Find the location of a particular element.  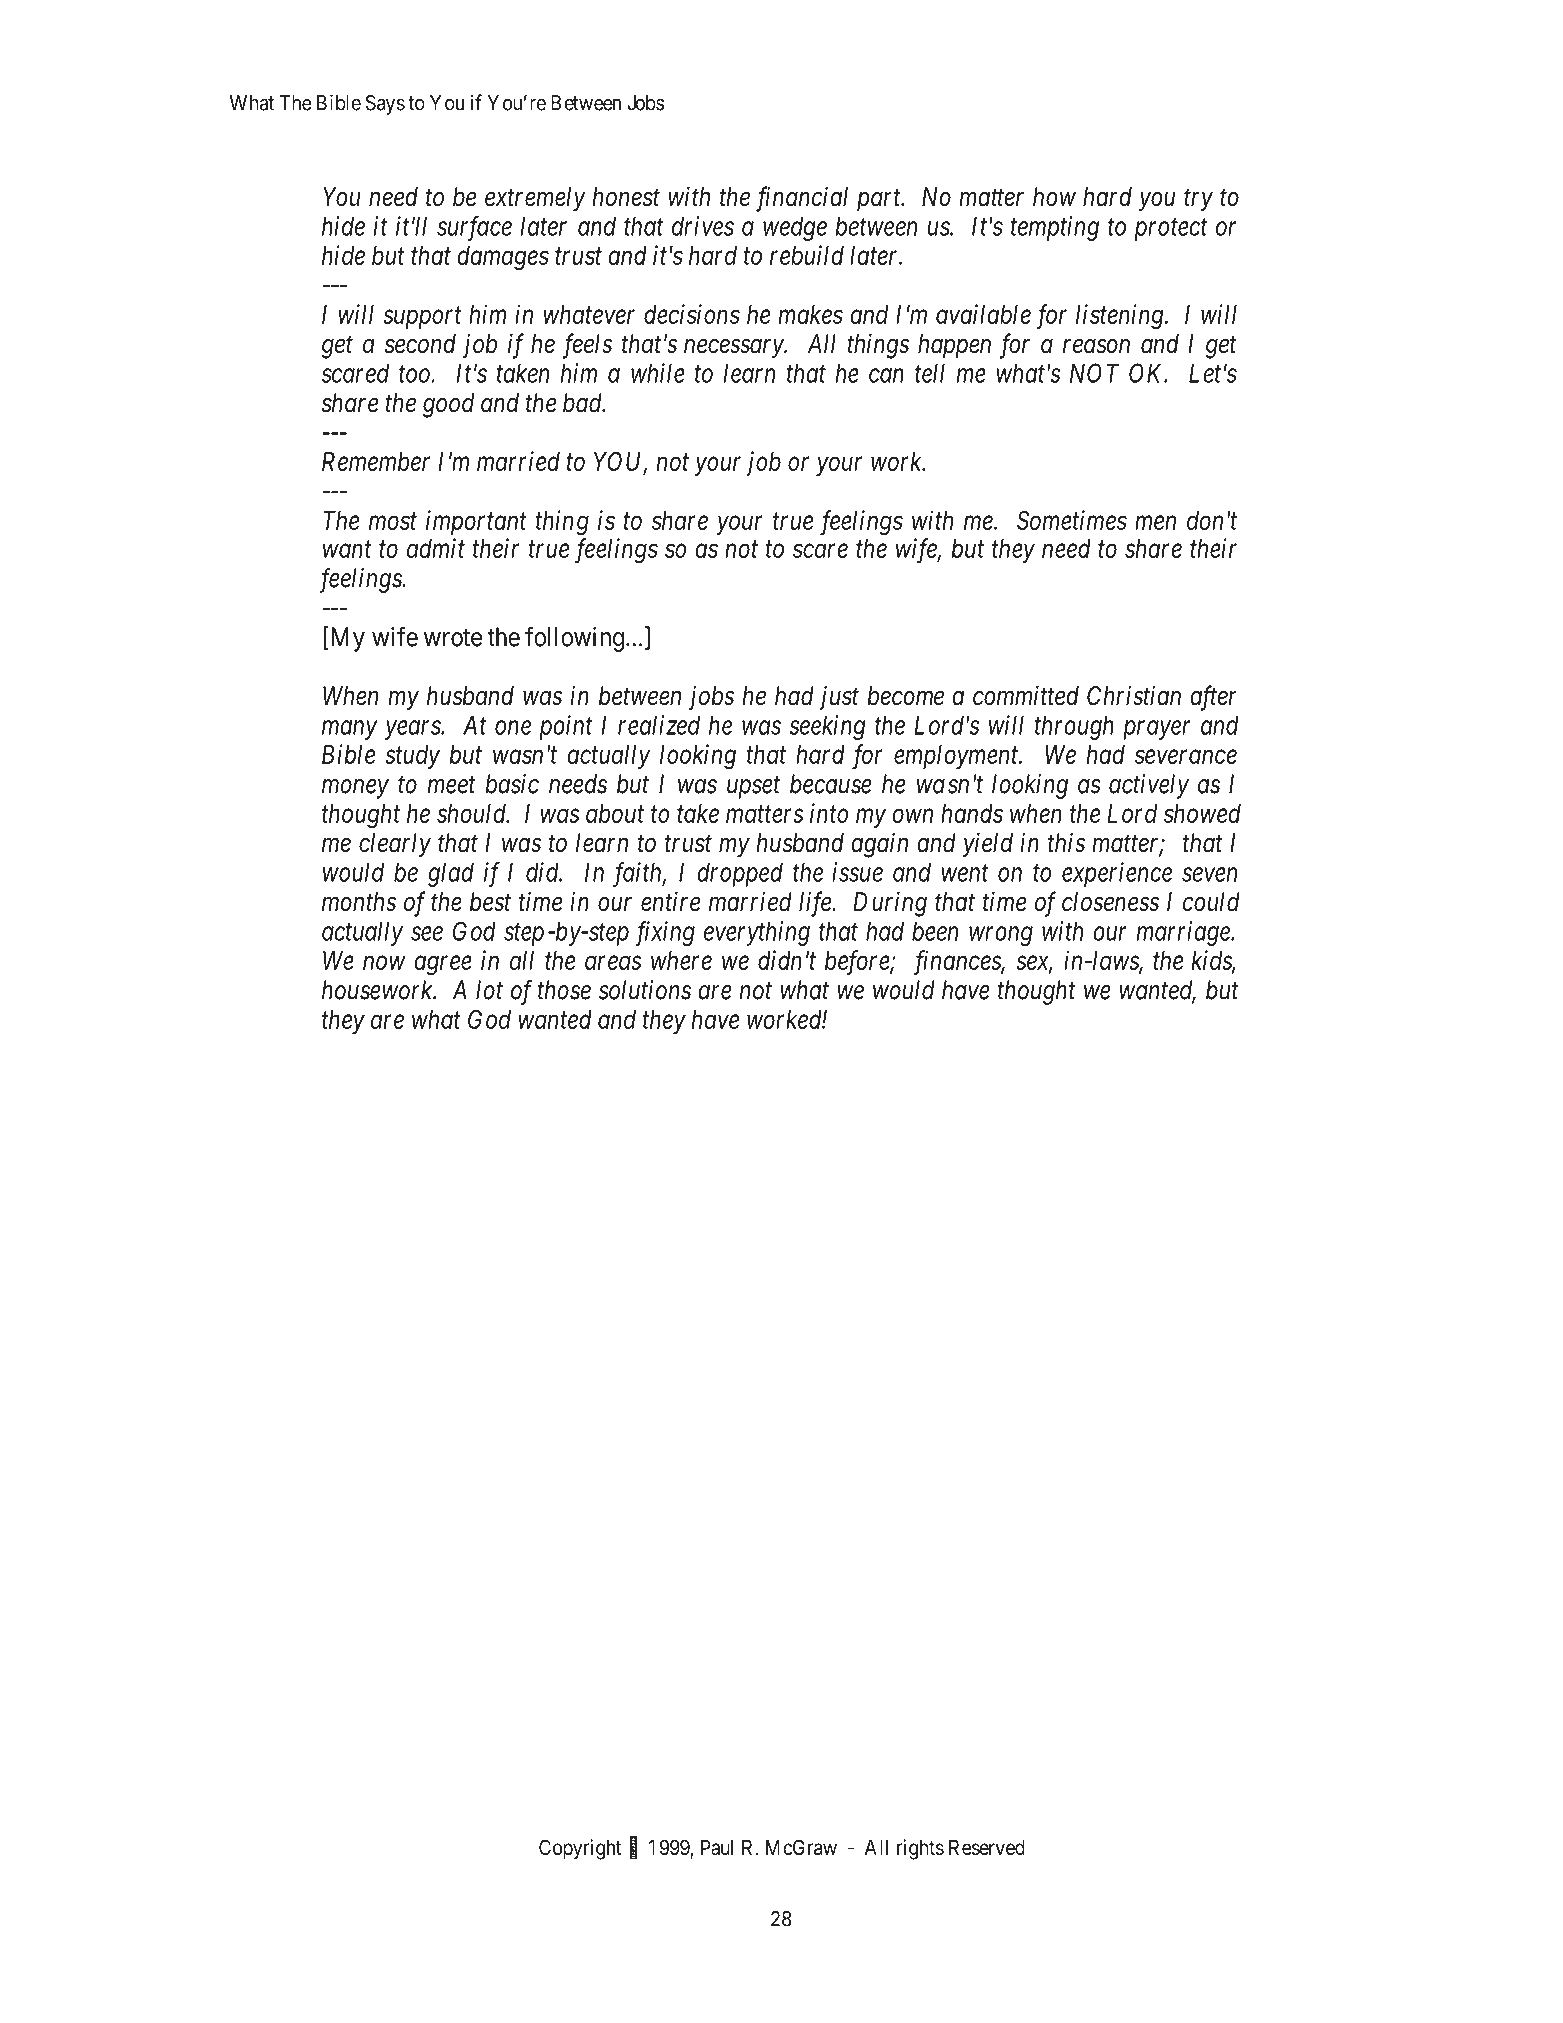

surface is located at coordinates (474, 228).
